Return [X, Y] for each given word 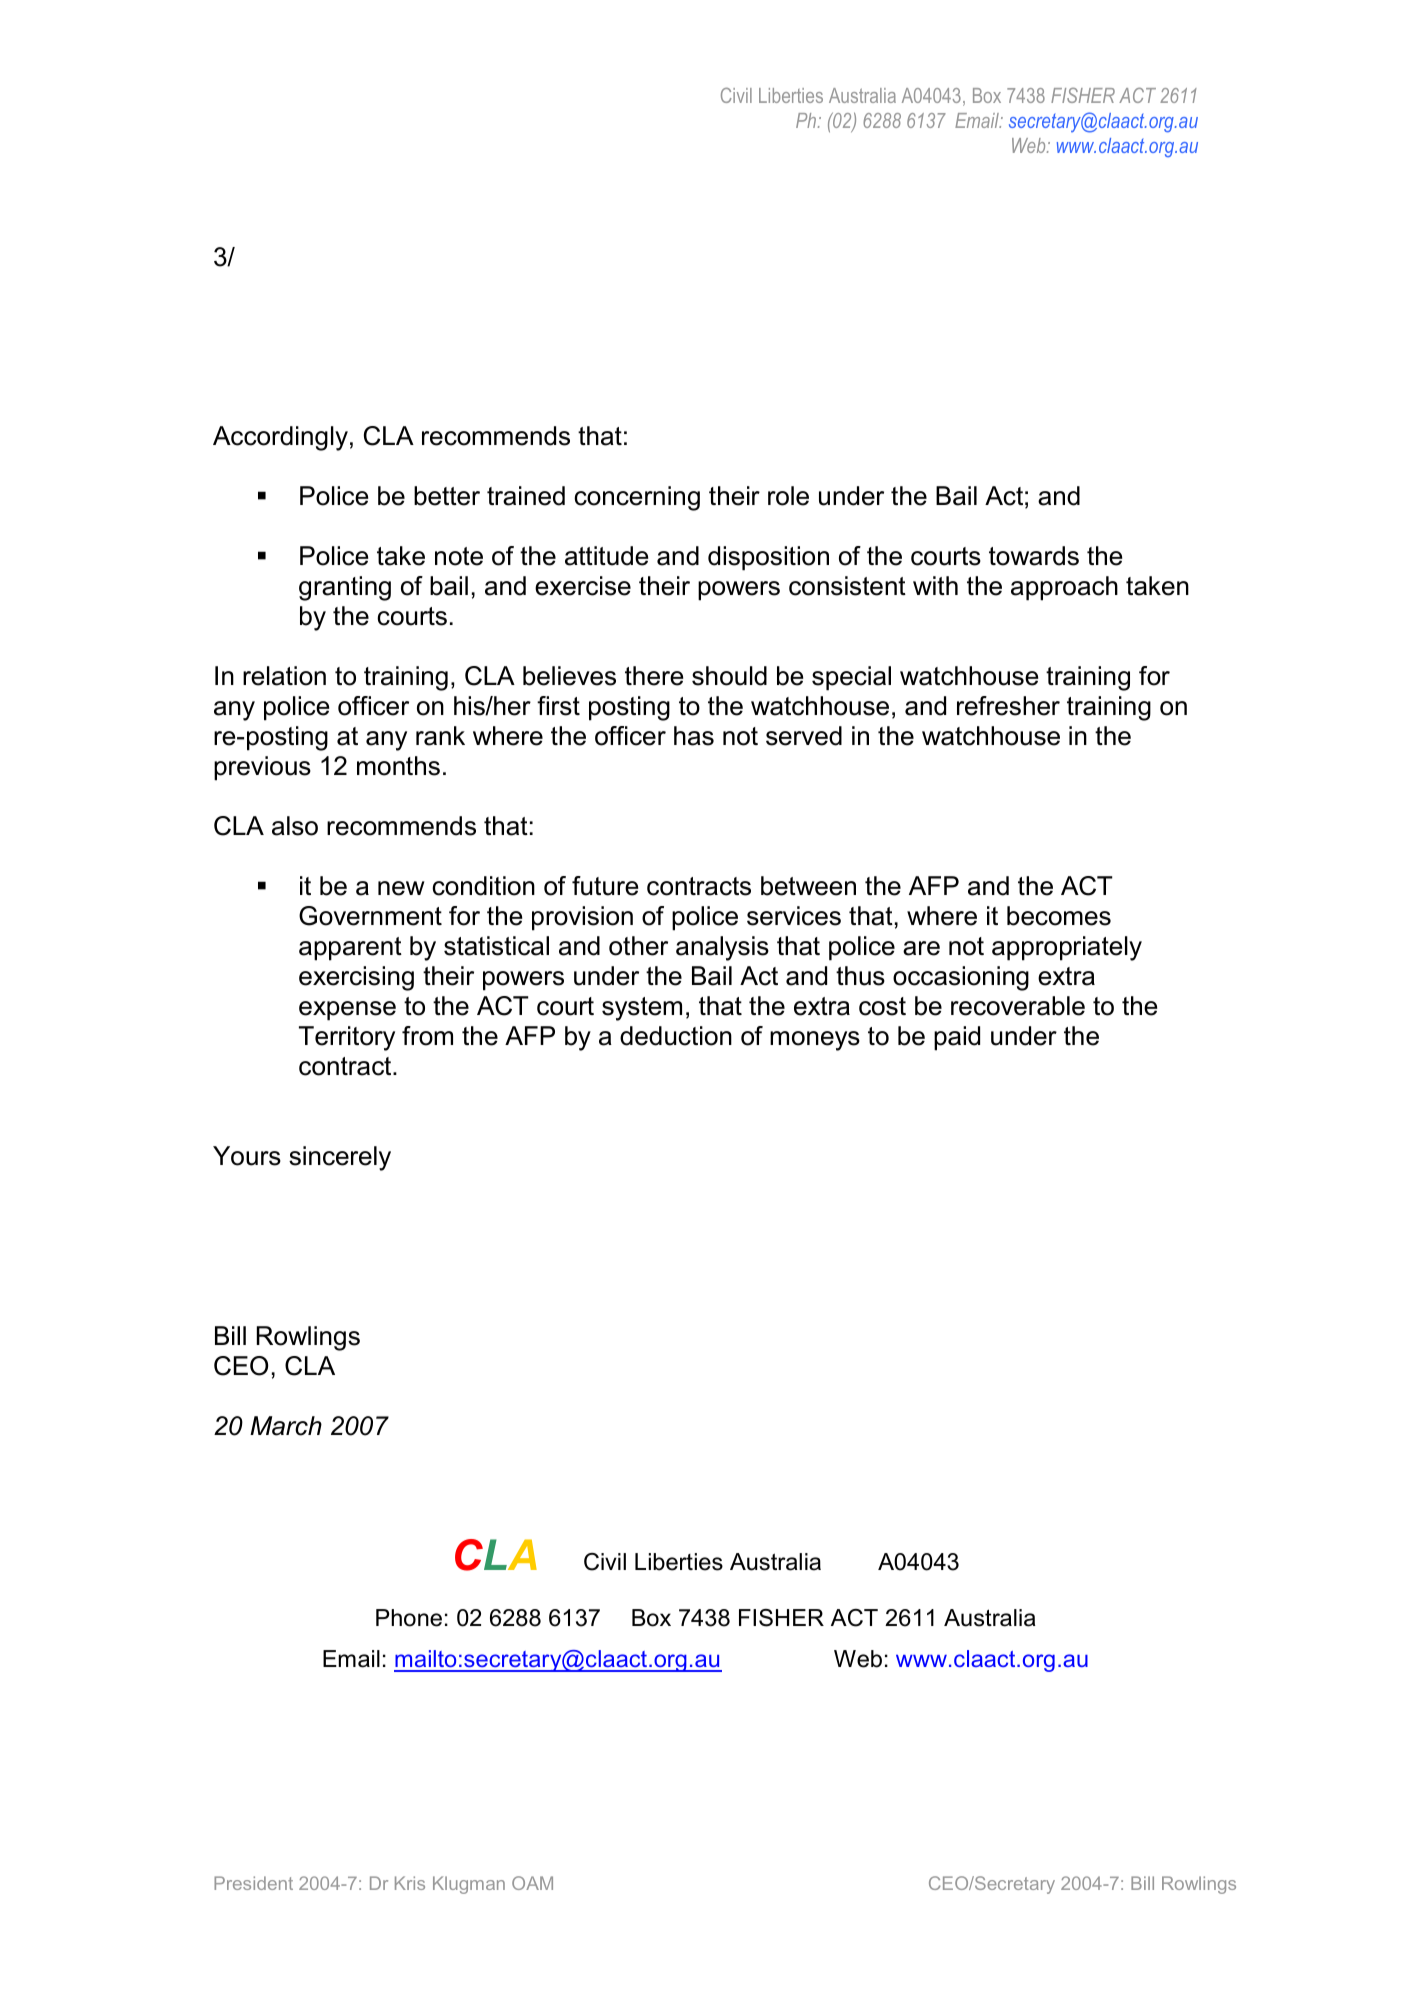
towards [1034, 556]
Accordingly [280, 438]
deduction [676, 1036]
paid [957, 1038]
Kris [410, 1883]
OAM [532, 1883]
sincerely [340, 1158]
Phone [409, 1618]
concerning [637, 498]
